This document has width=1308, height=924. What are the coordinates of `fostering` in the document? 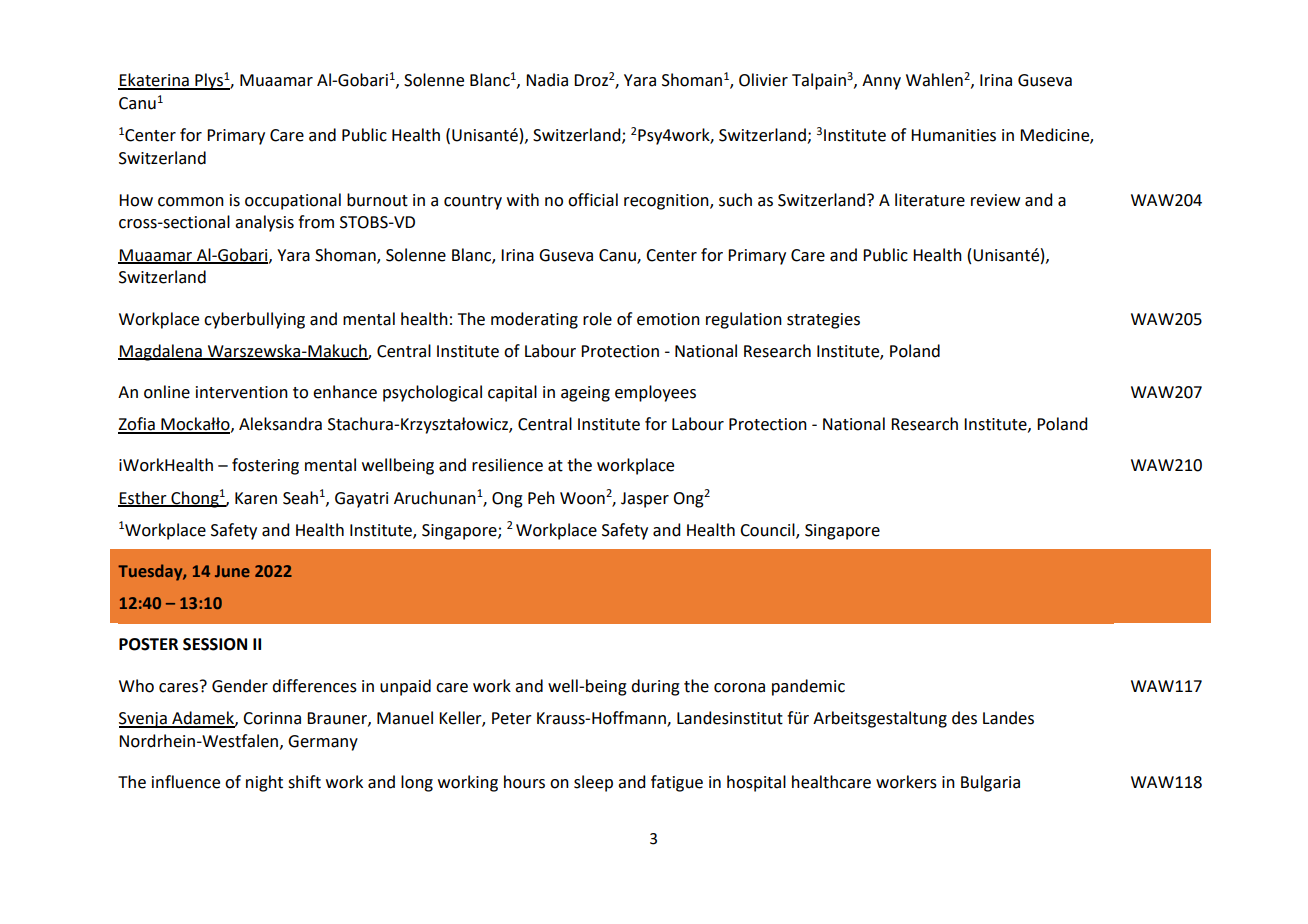 It's located at (265, 466).
